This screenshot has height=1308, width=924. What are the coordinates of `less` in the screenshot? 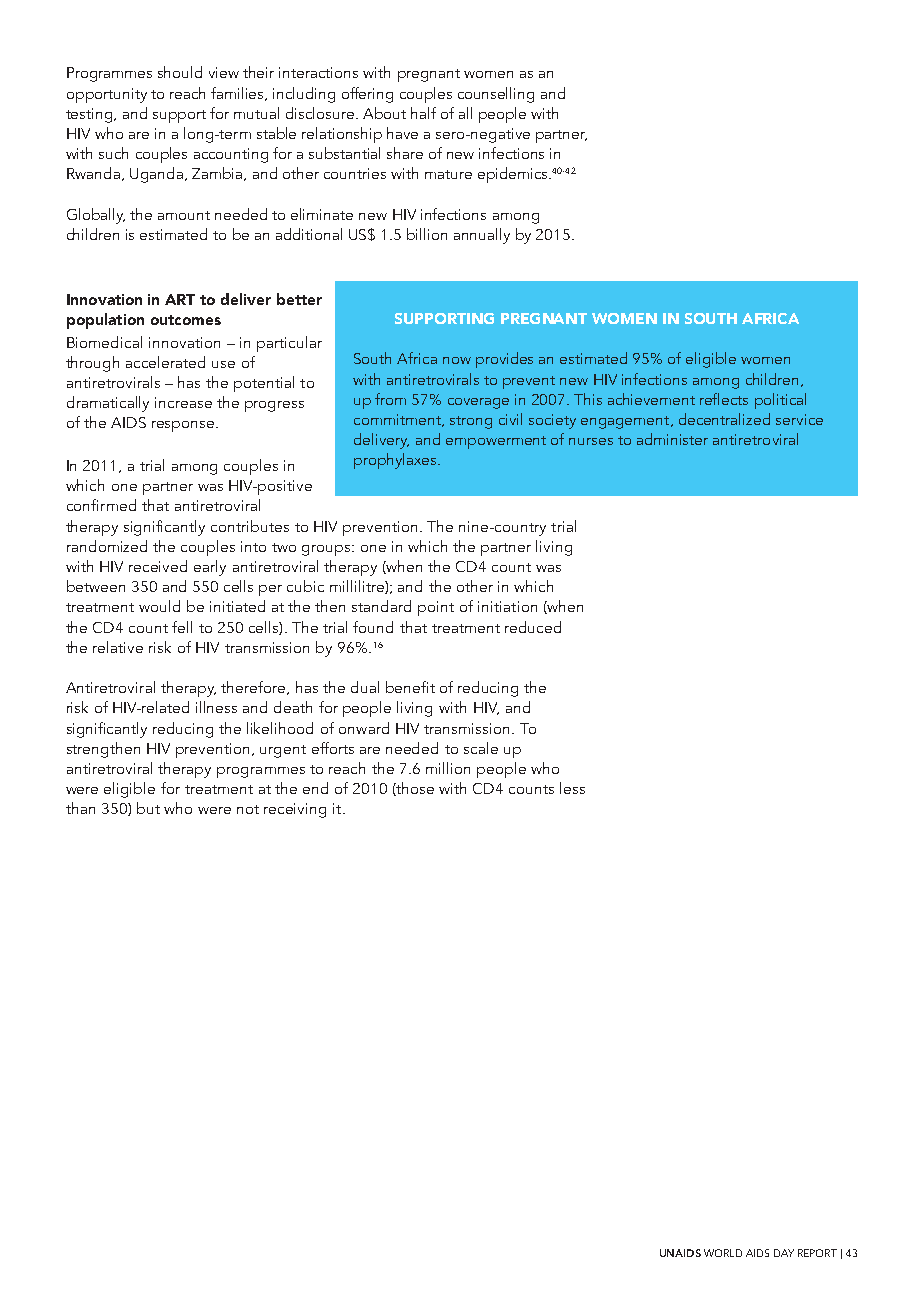 It's located at (572, 788).
